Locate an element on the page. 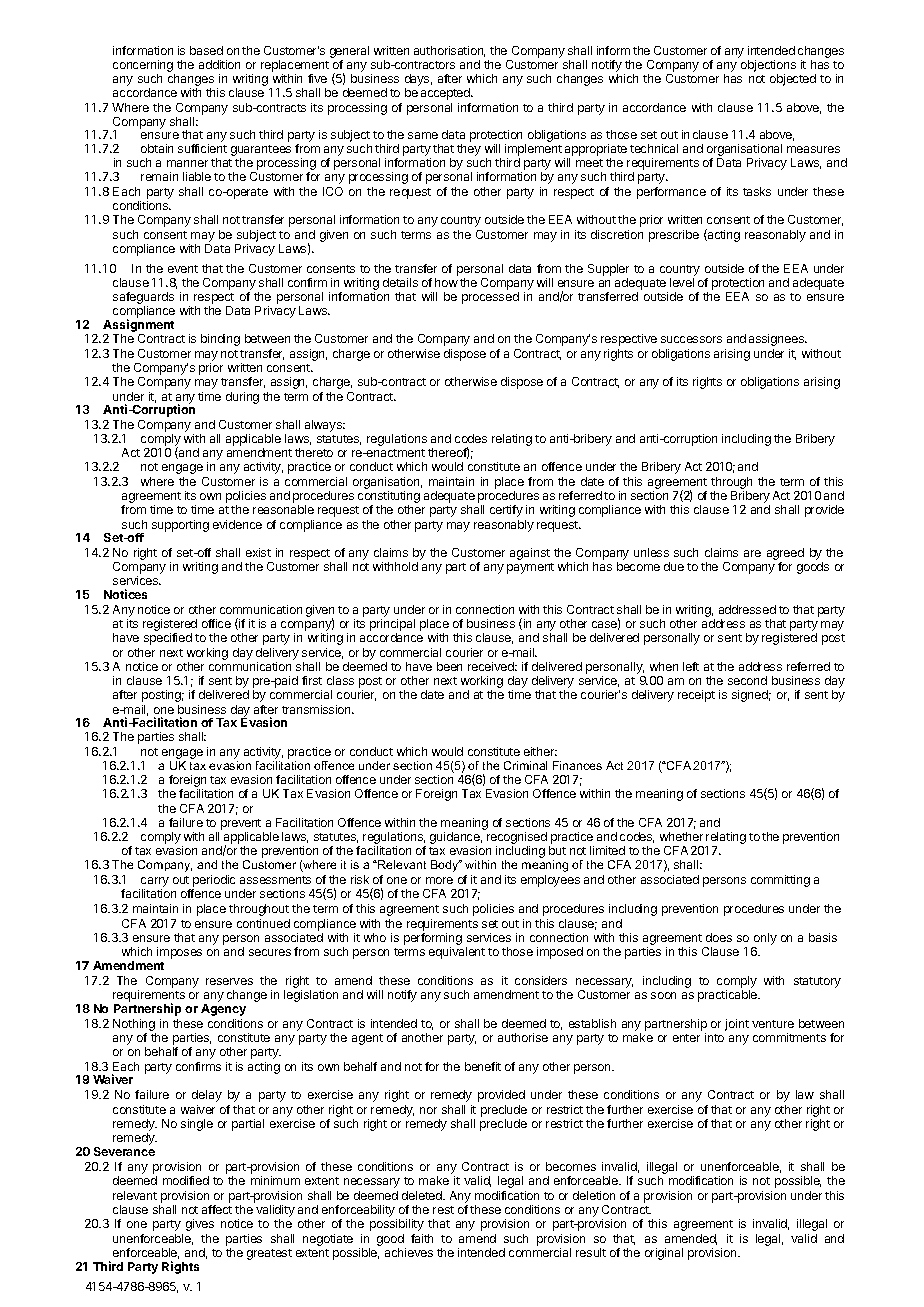 This document has height=1307, width=924. faith is located at coordinates (422, 1238).
